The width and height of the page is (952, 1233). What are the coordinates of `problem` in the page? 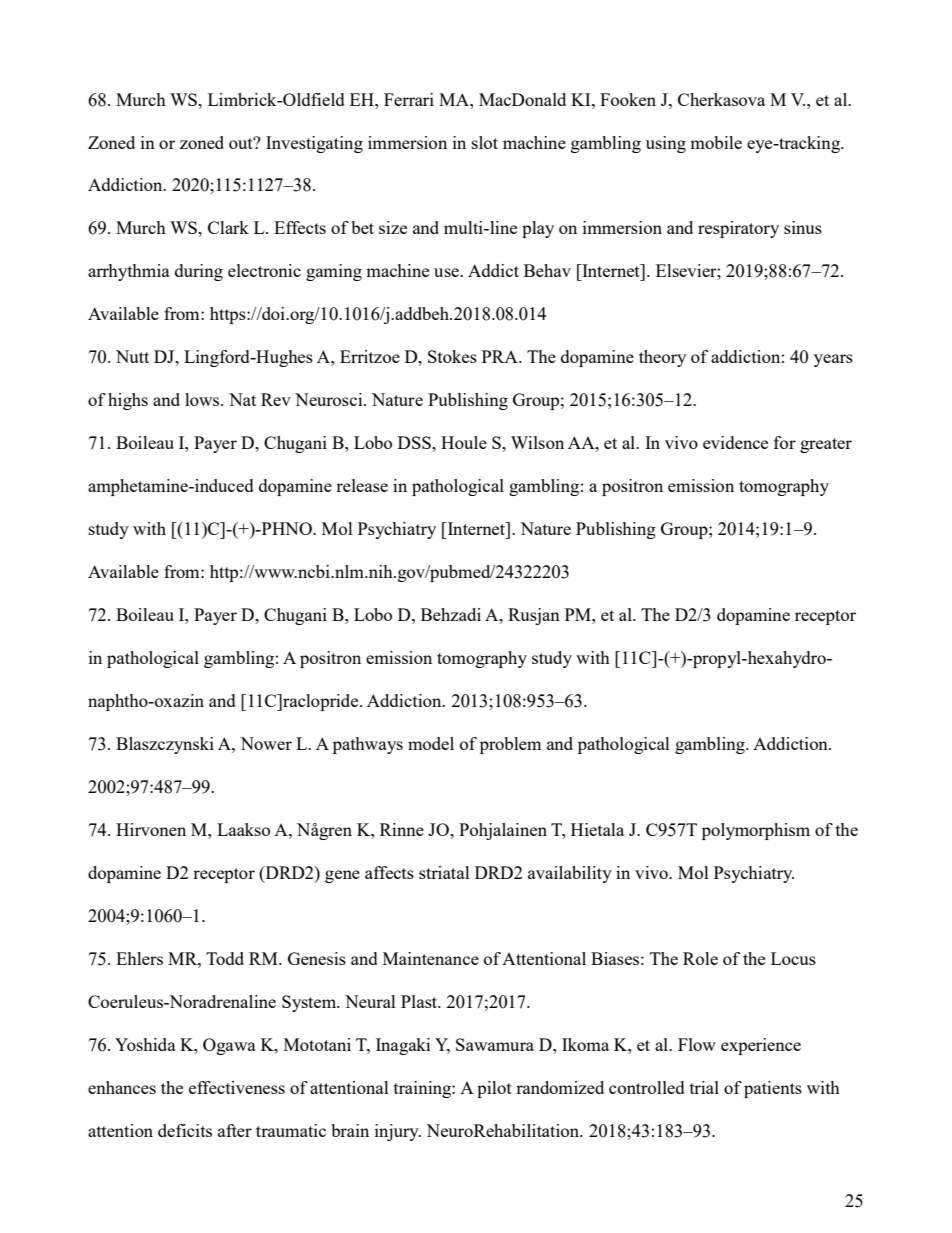 It's located at (510, 745).
